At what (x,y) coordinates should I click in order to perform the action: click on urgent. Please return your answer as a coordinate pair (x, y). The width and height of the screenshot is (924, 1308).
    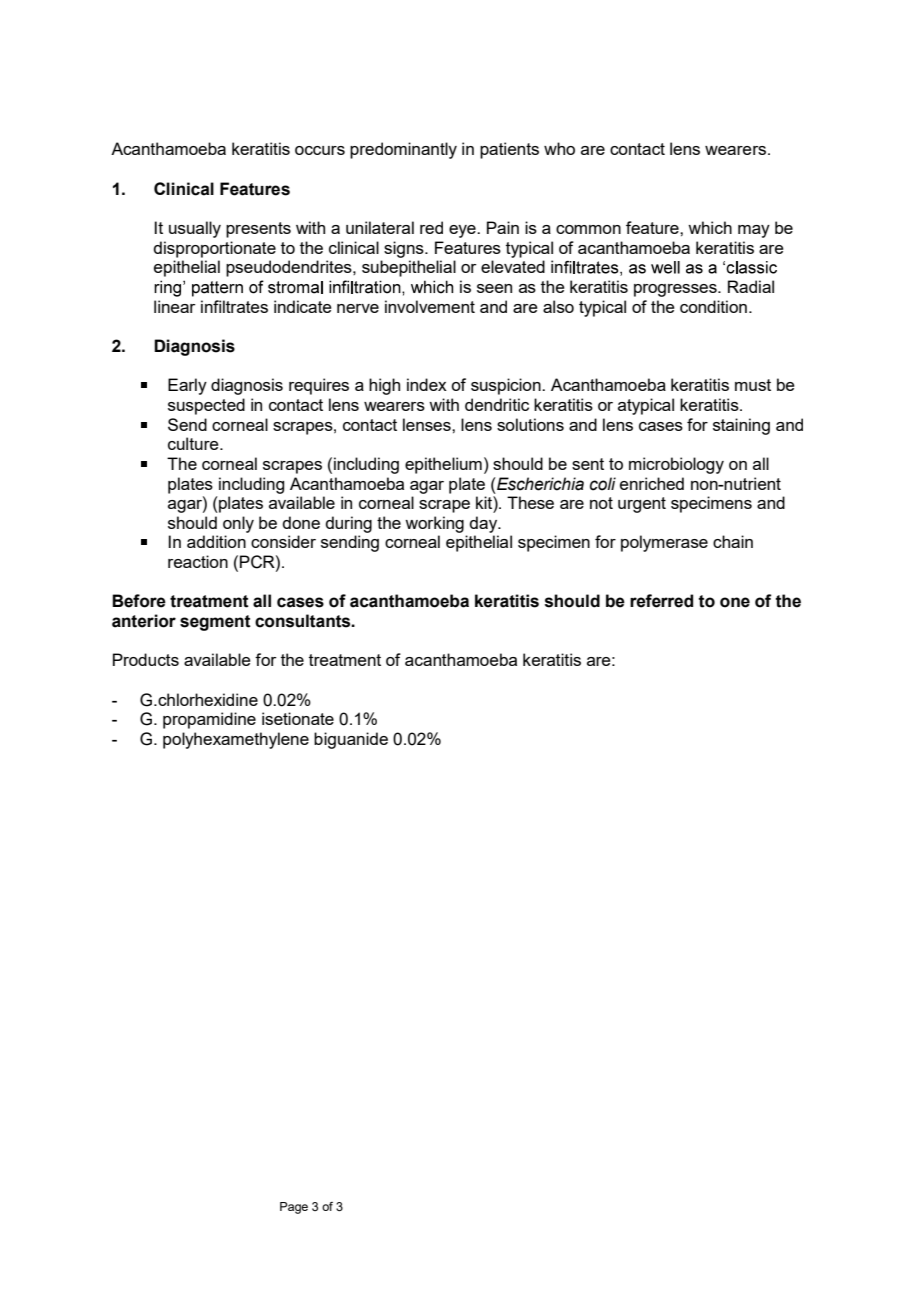
    Looking at the image, I should click on (642, 505).
